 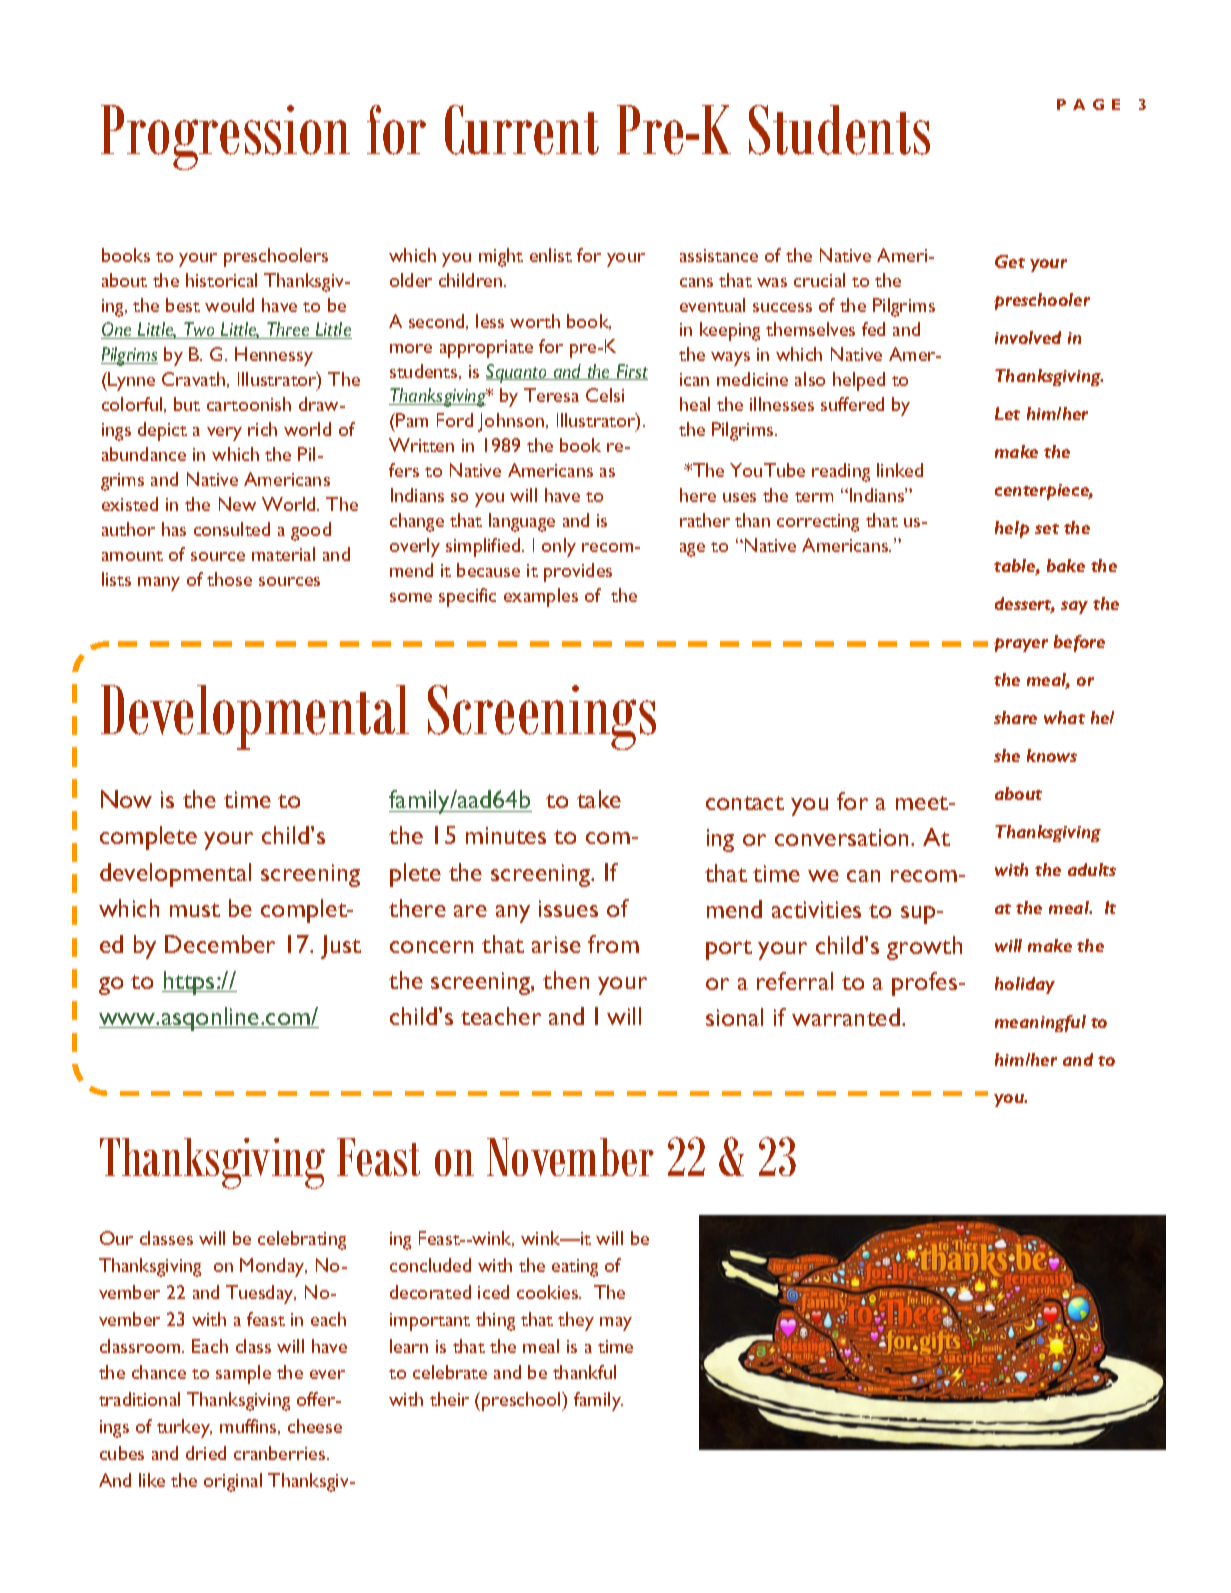 What do you see at coordinates (206, 1453) in the image?
I see `dried` at bounding box center [206, 1453].
